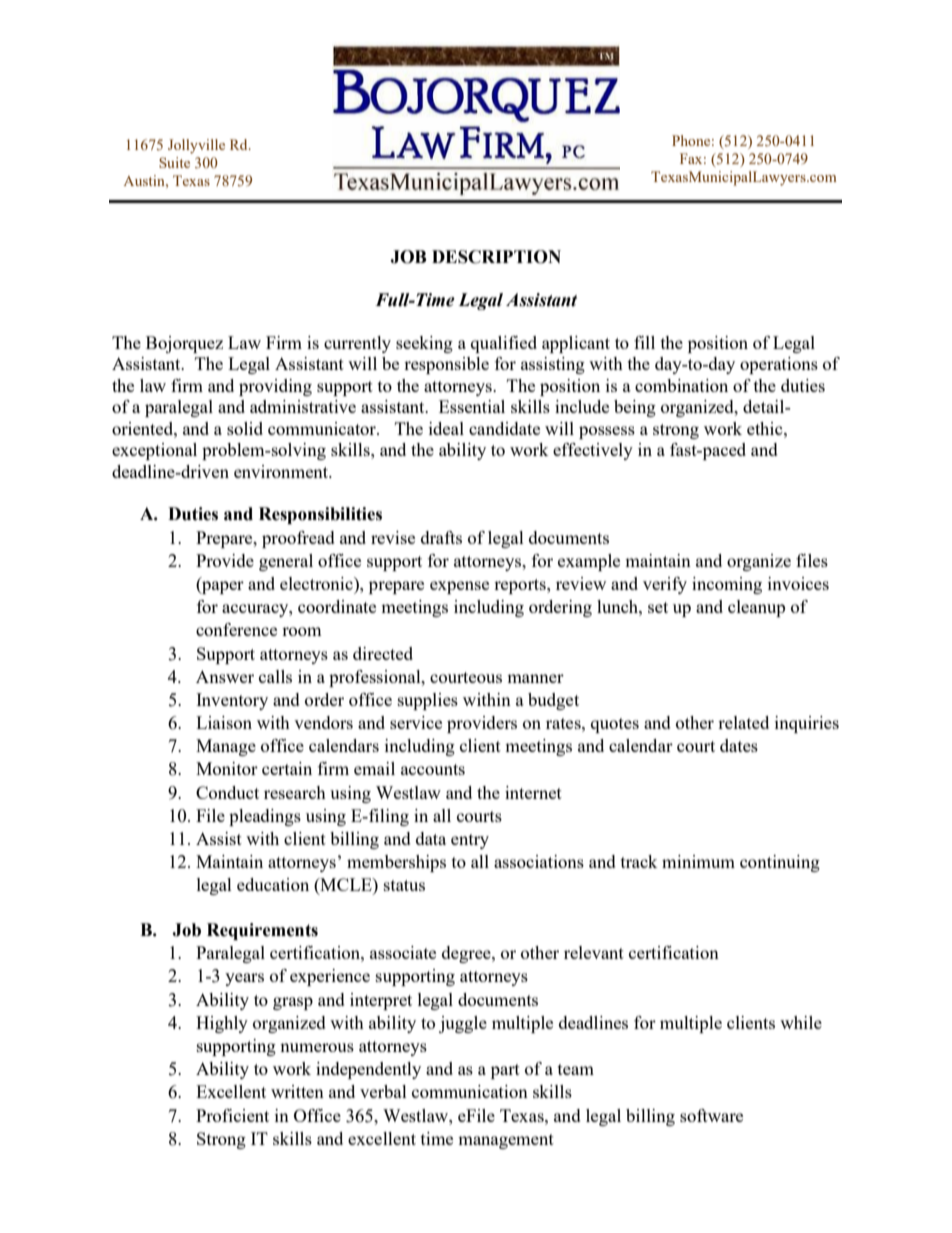 The image size is (952, 1233). What do you see at coordinates (232, 1115) in the screenshot?
I see `Proficient` at bounding box center [232, 1115].
